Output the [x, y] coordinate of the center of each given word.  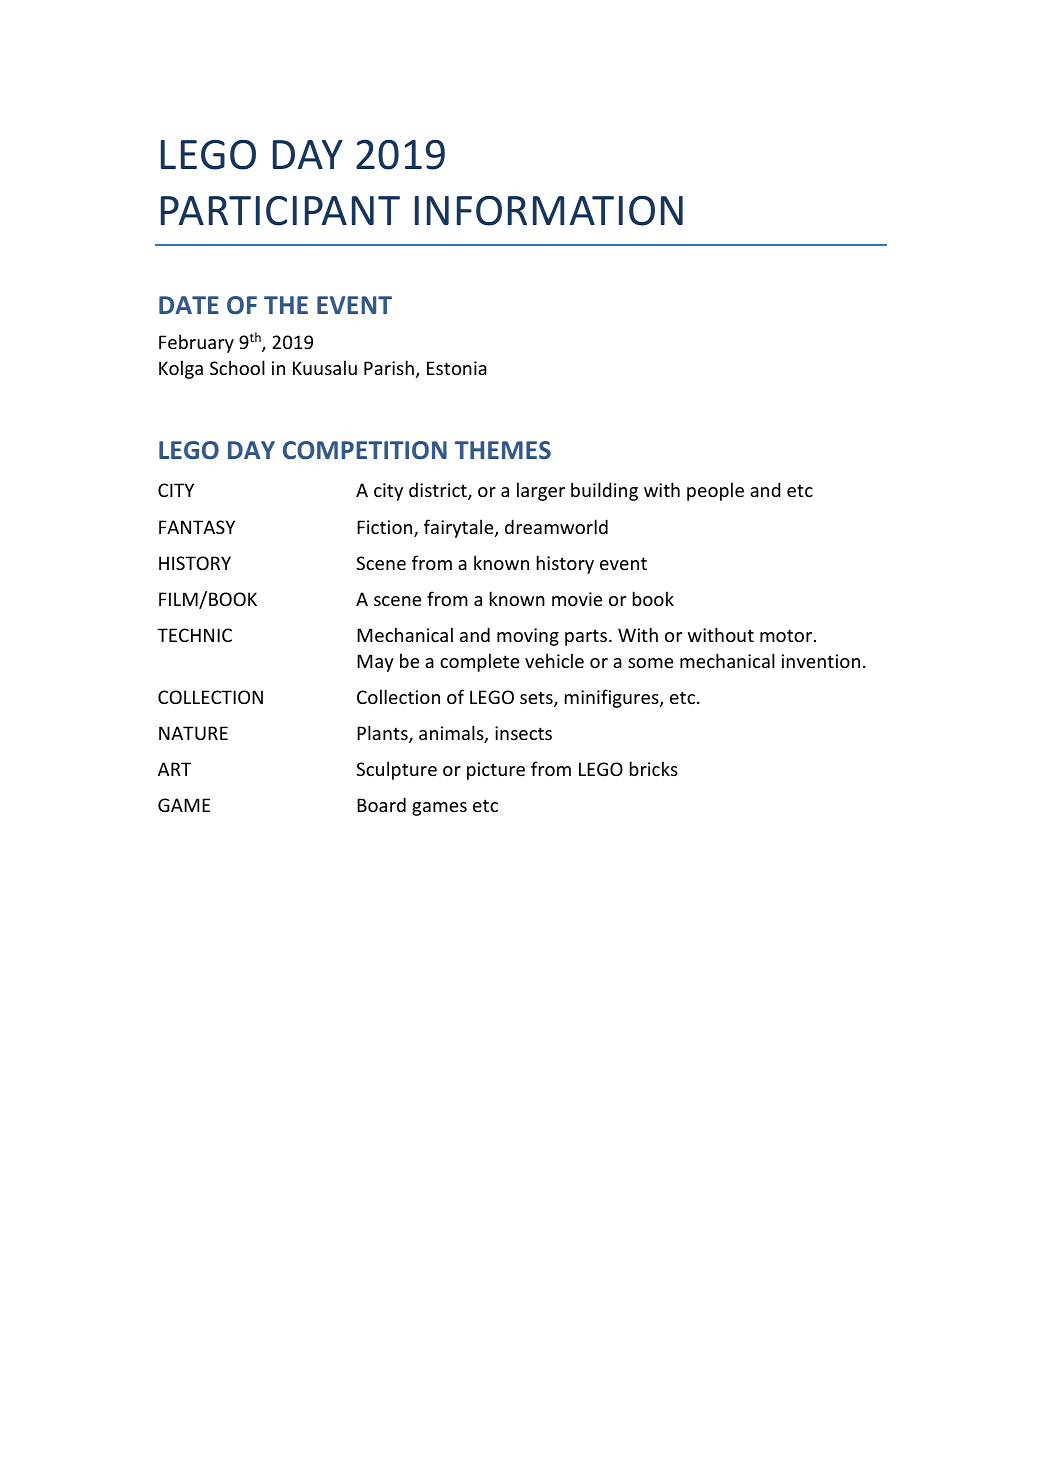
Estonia [457, 368]
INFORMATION [549, 211]
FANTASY [197, 527]
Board [381, 804]
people [715, 491]
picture [496, 771]
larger [541, 491]
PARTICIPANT [280, 211]
